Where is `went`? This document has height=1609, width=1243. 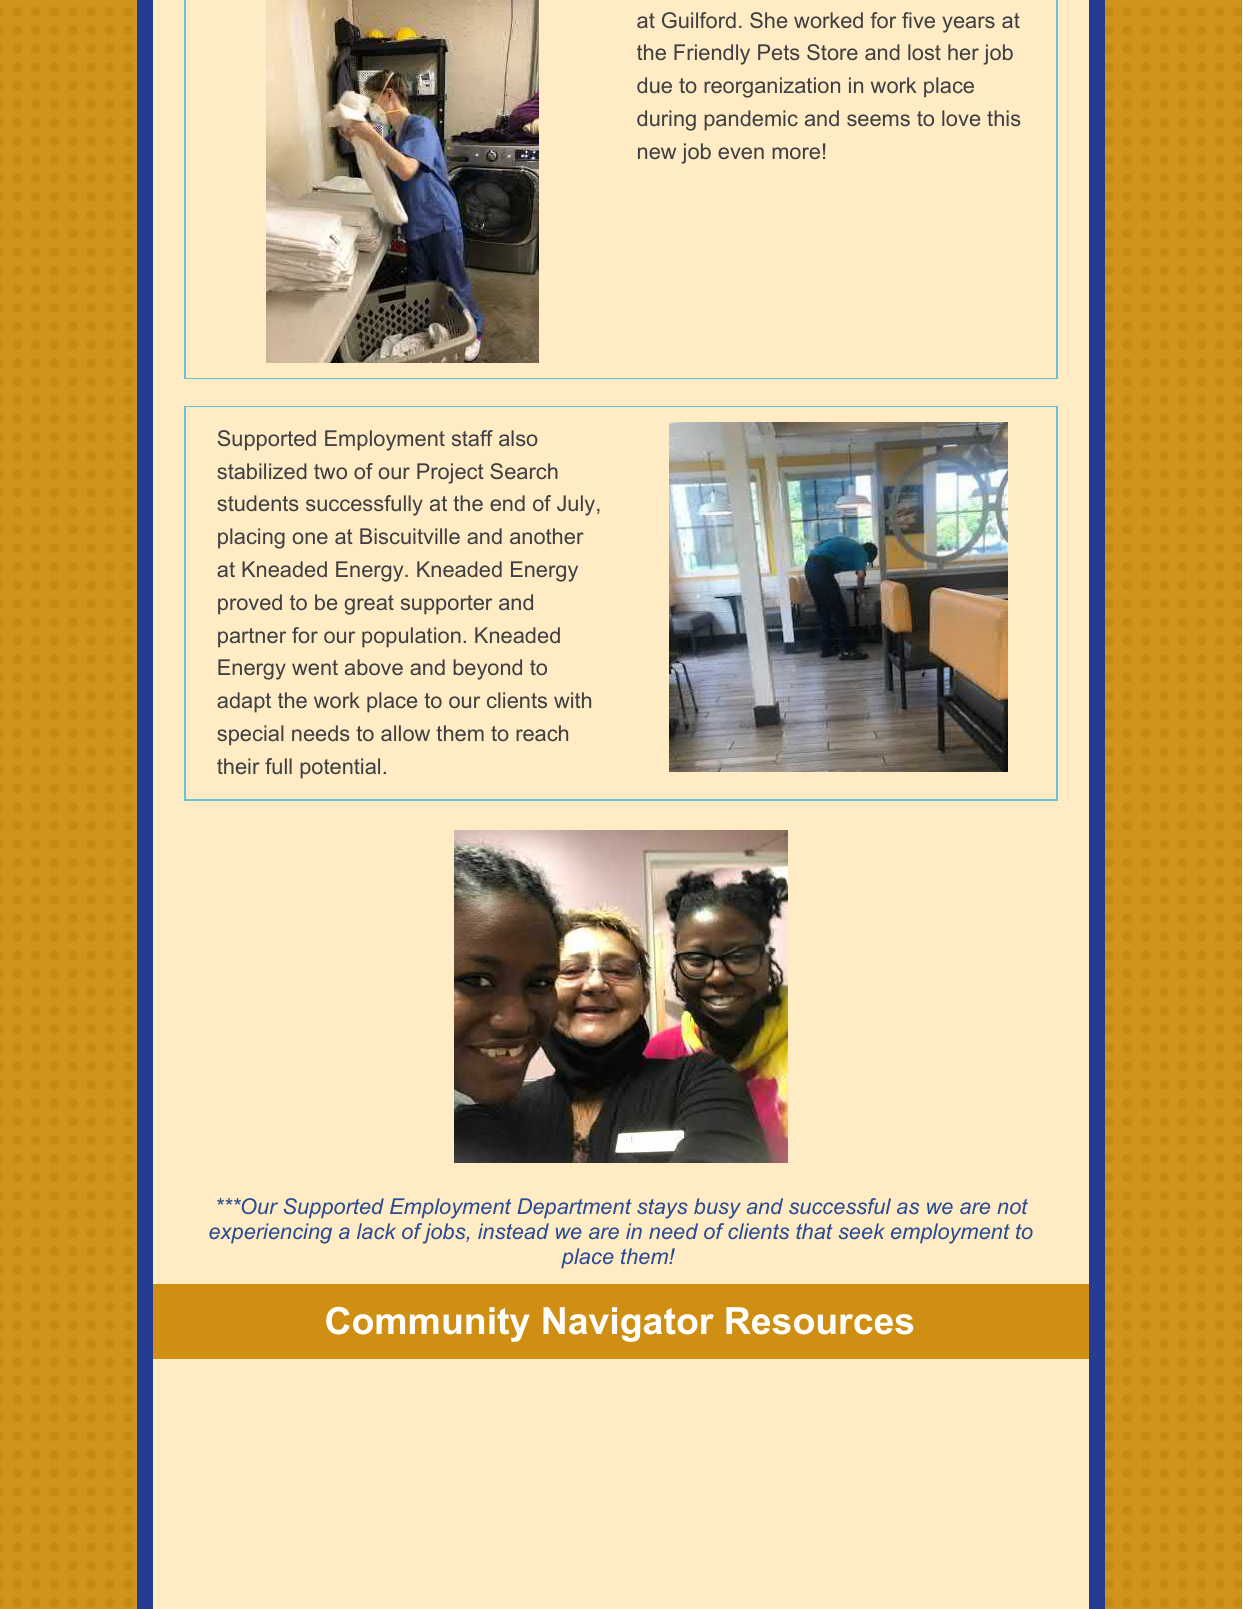
went is located at coordinates (315, 667).
